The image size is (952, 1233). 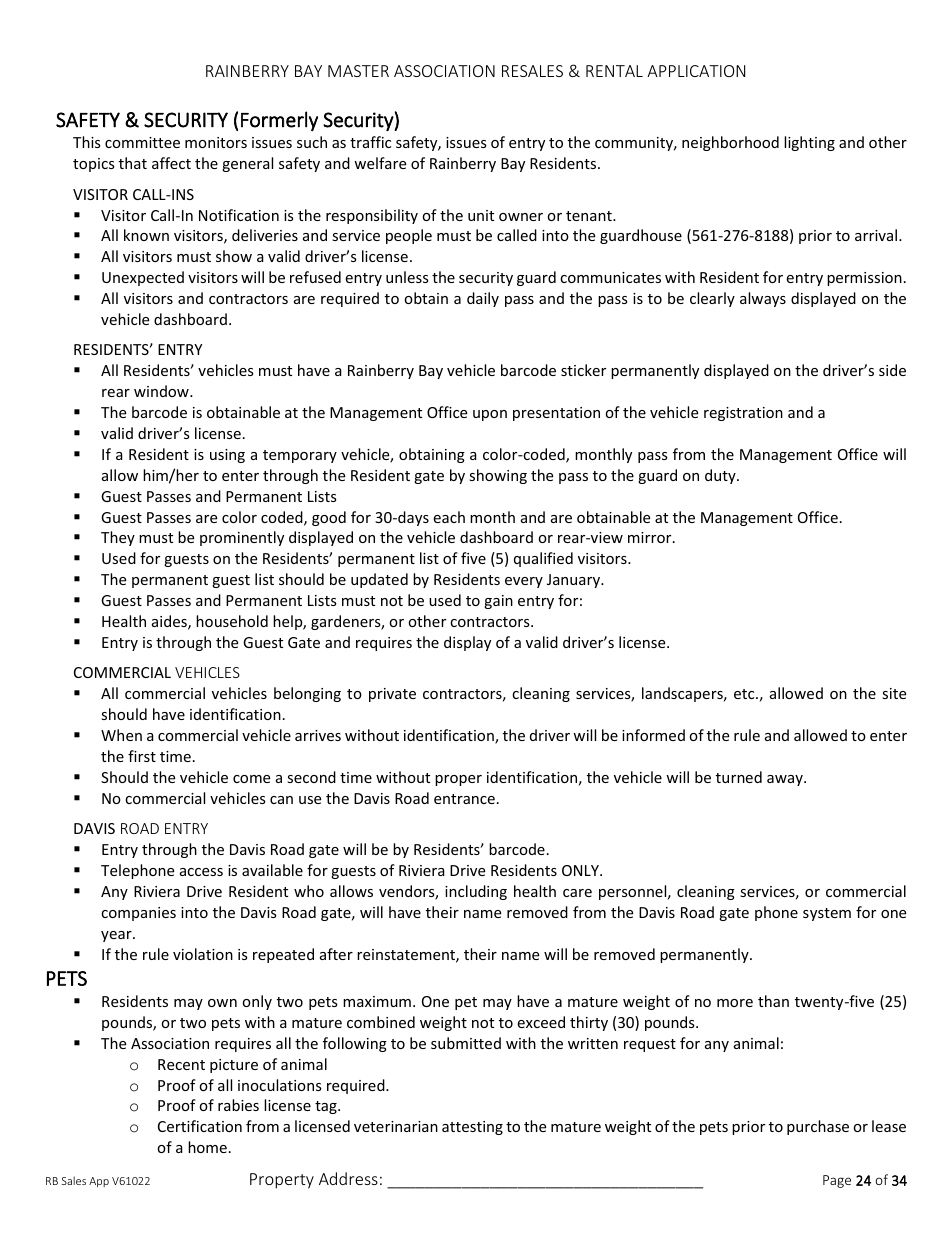 I want to click on window, so click(x=162, y=391).
